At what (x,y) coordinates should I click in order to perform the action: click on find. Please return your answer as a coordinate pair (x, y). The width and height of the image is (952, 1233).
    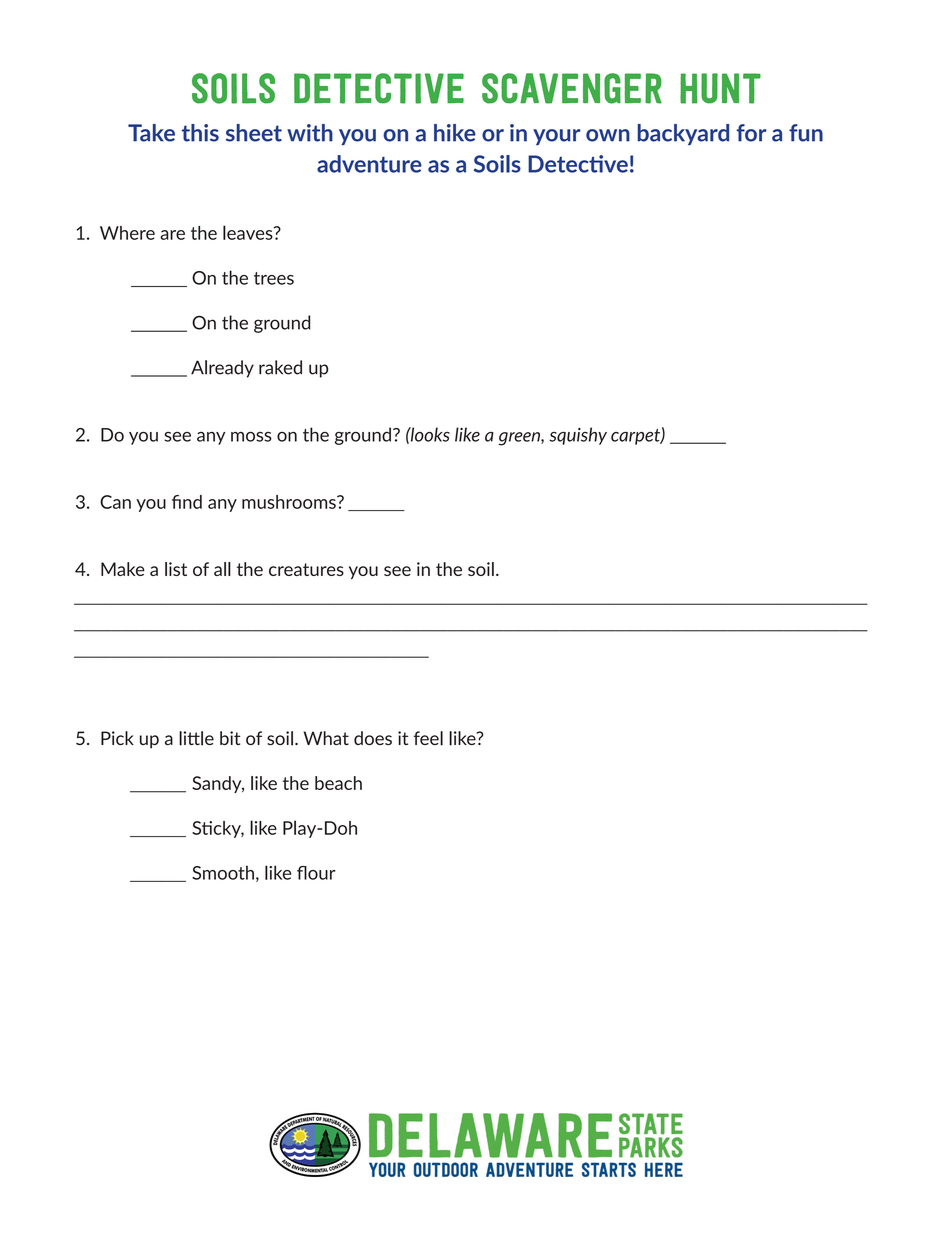
    Looking at the image, I should click on (187, 502).
